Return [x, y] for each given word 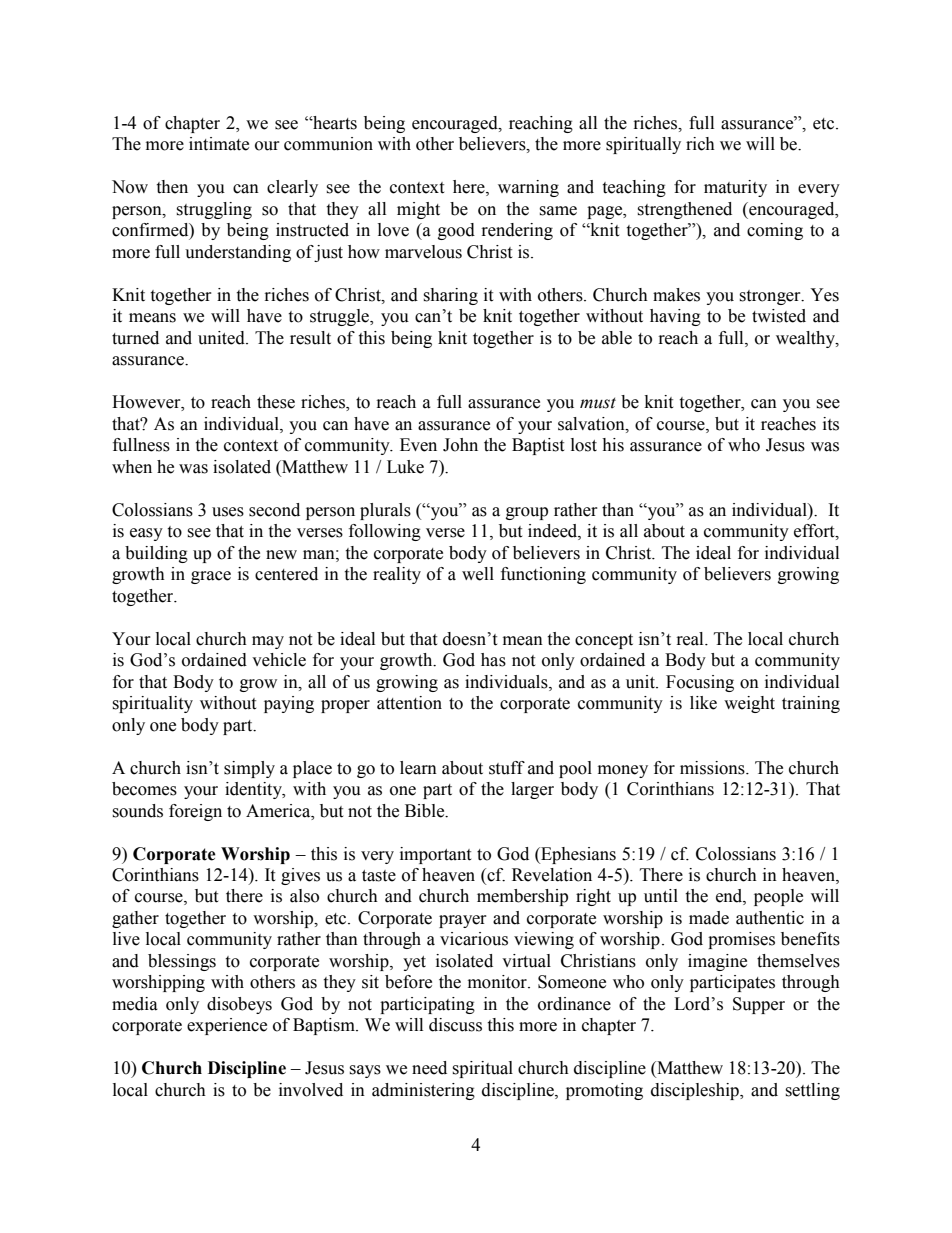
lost [584, 445]
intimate [219, 144]
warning [528, 188]
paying [289, 704]
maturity [735, 188]
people [778, 897]
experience [227, 1026]
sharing [450, 296]
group [527, 513]
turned [135, 338]
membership [522, 897]
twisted [779, 316]
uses [228, 512]
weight [749, 704]
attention [409, 703]
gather [135, 919]
